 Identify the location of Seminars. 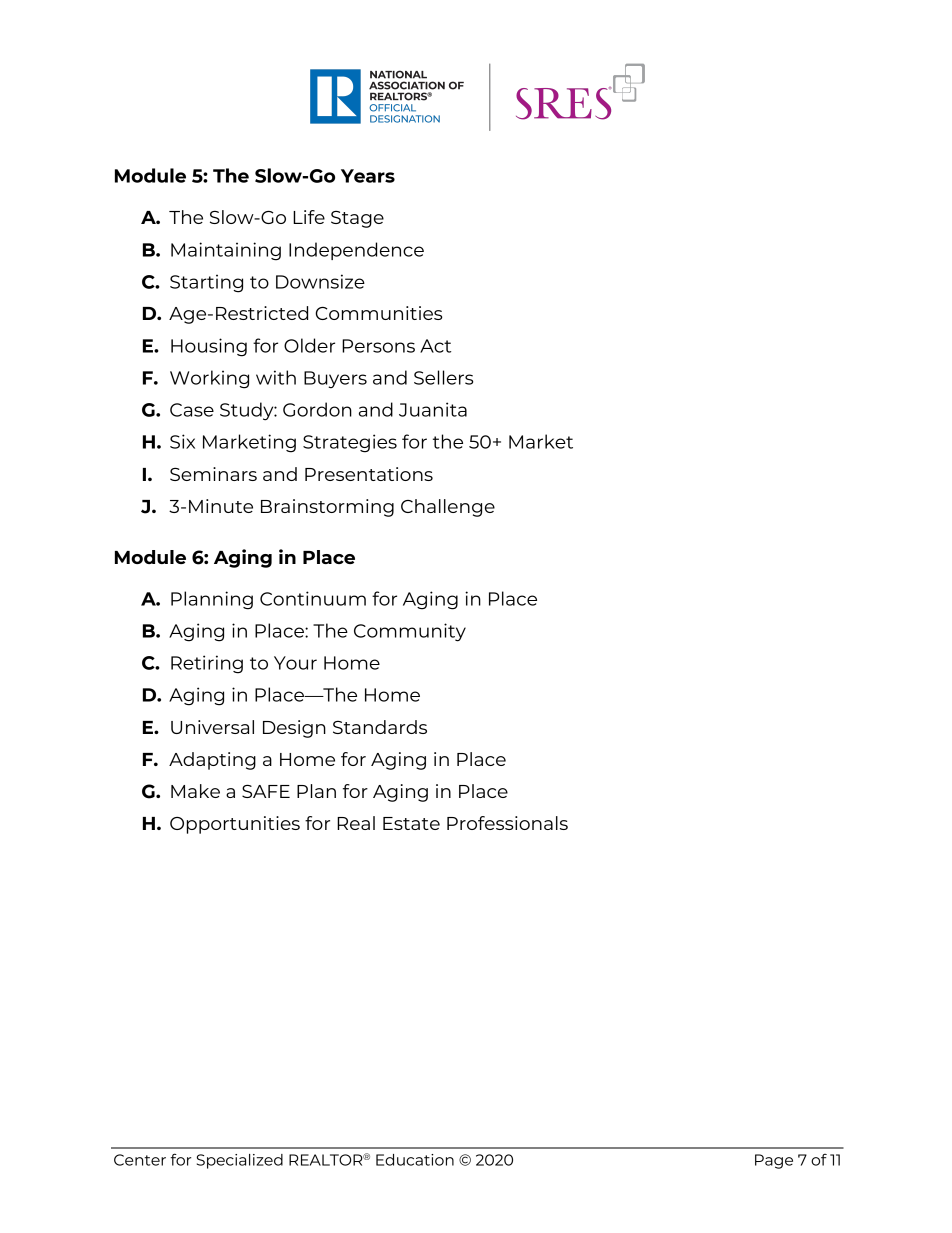
(213, 474).
